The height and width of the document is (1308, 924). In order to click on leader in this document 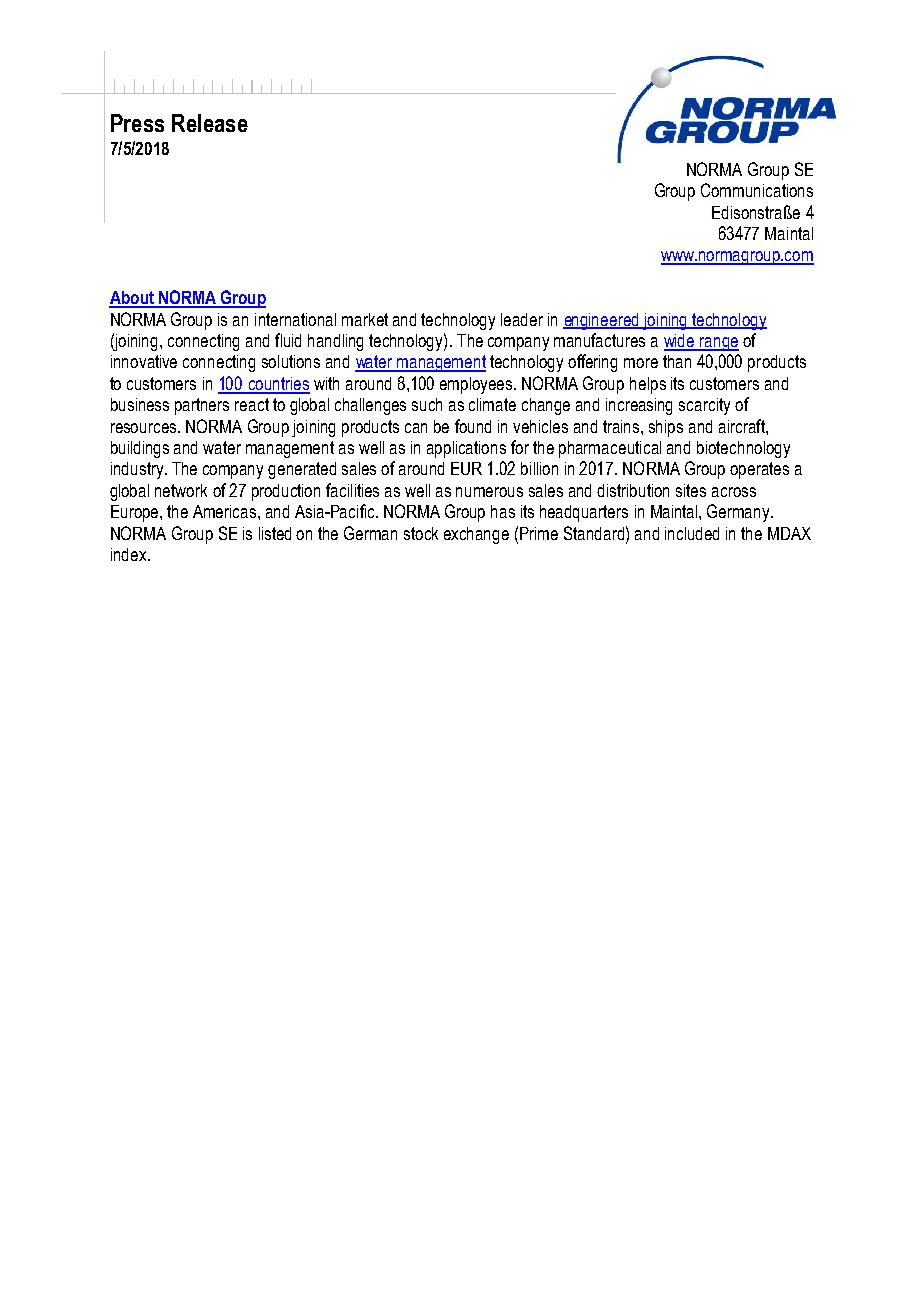, I will do `click(522, 319)`.
